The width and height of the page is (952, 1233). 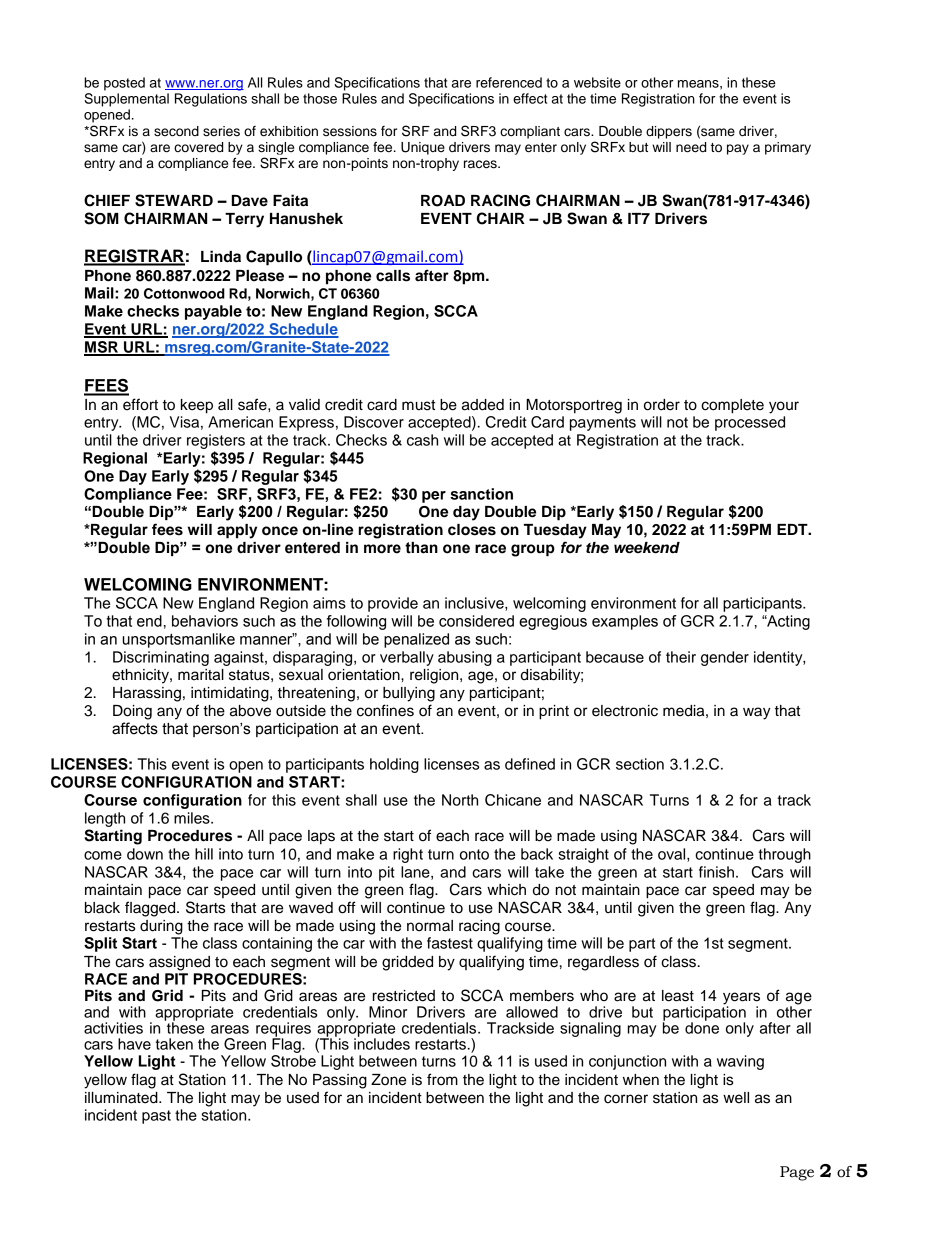 What do you see at coordinates (156, 1117) in the page?
I see `past` at bounding box center [156, 1117].
